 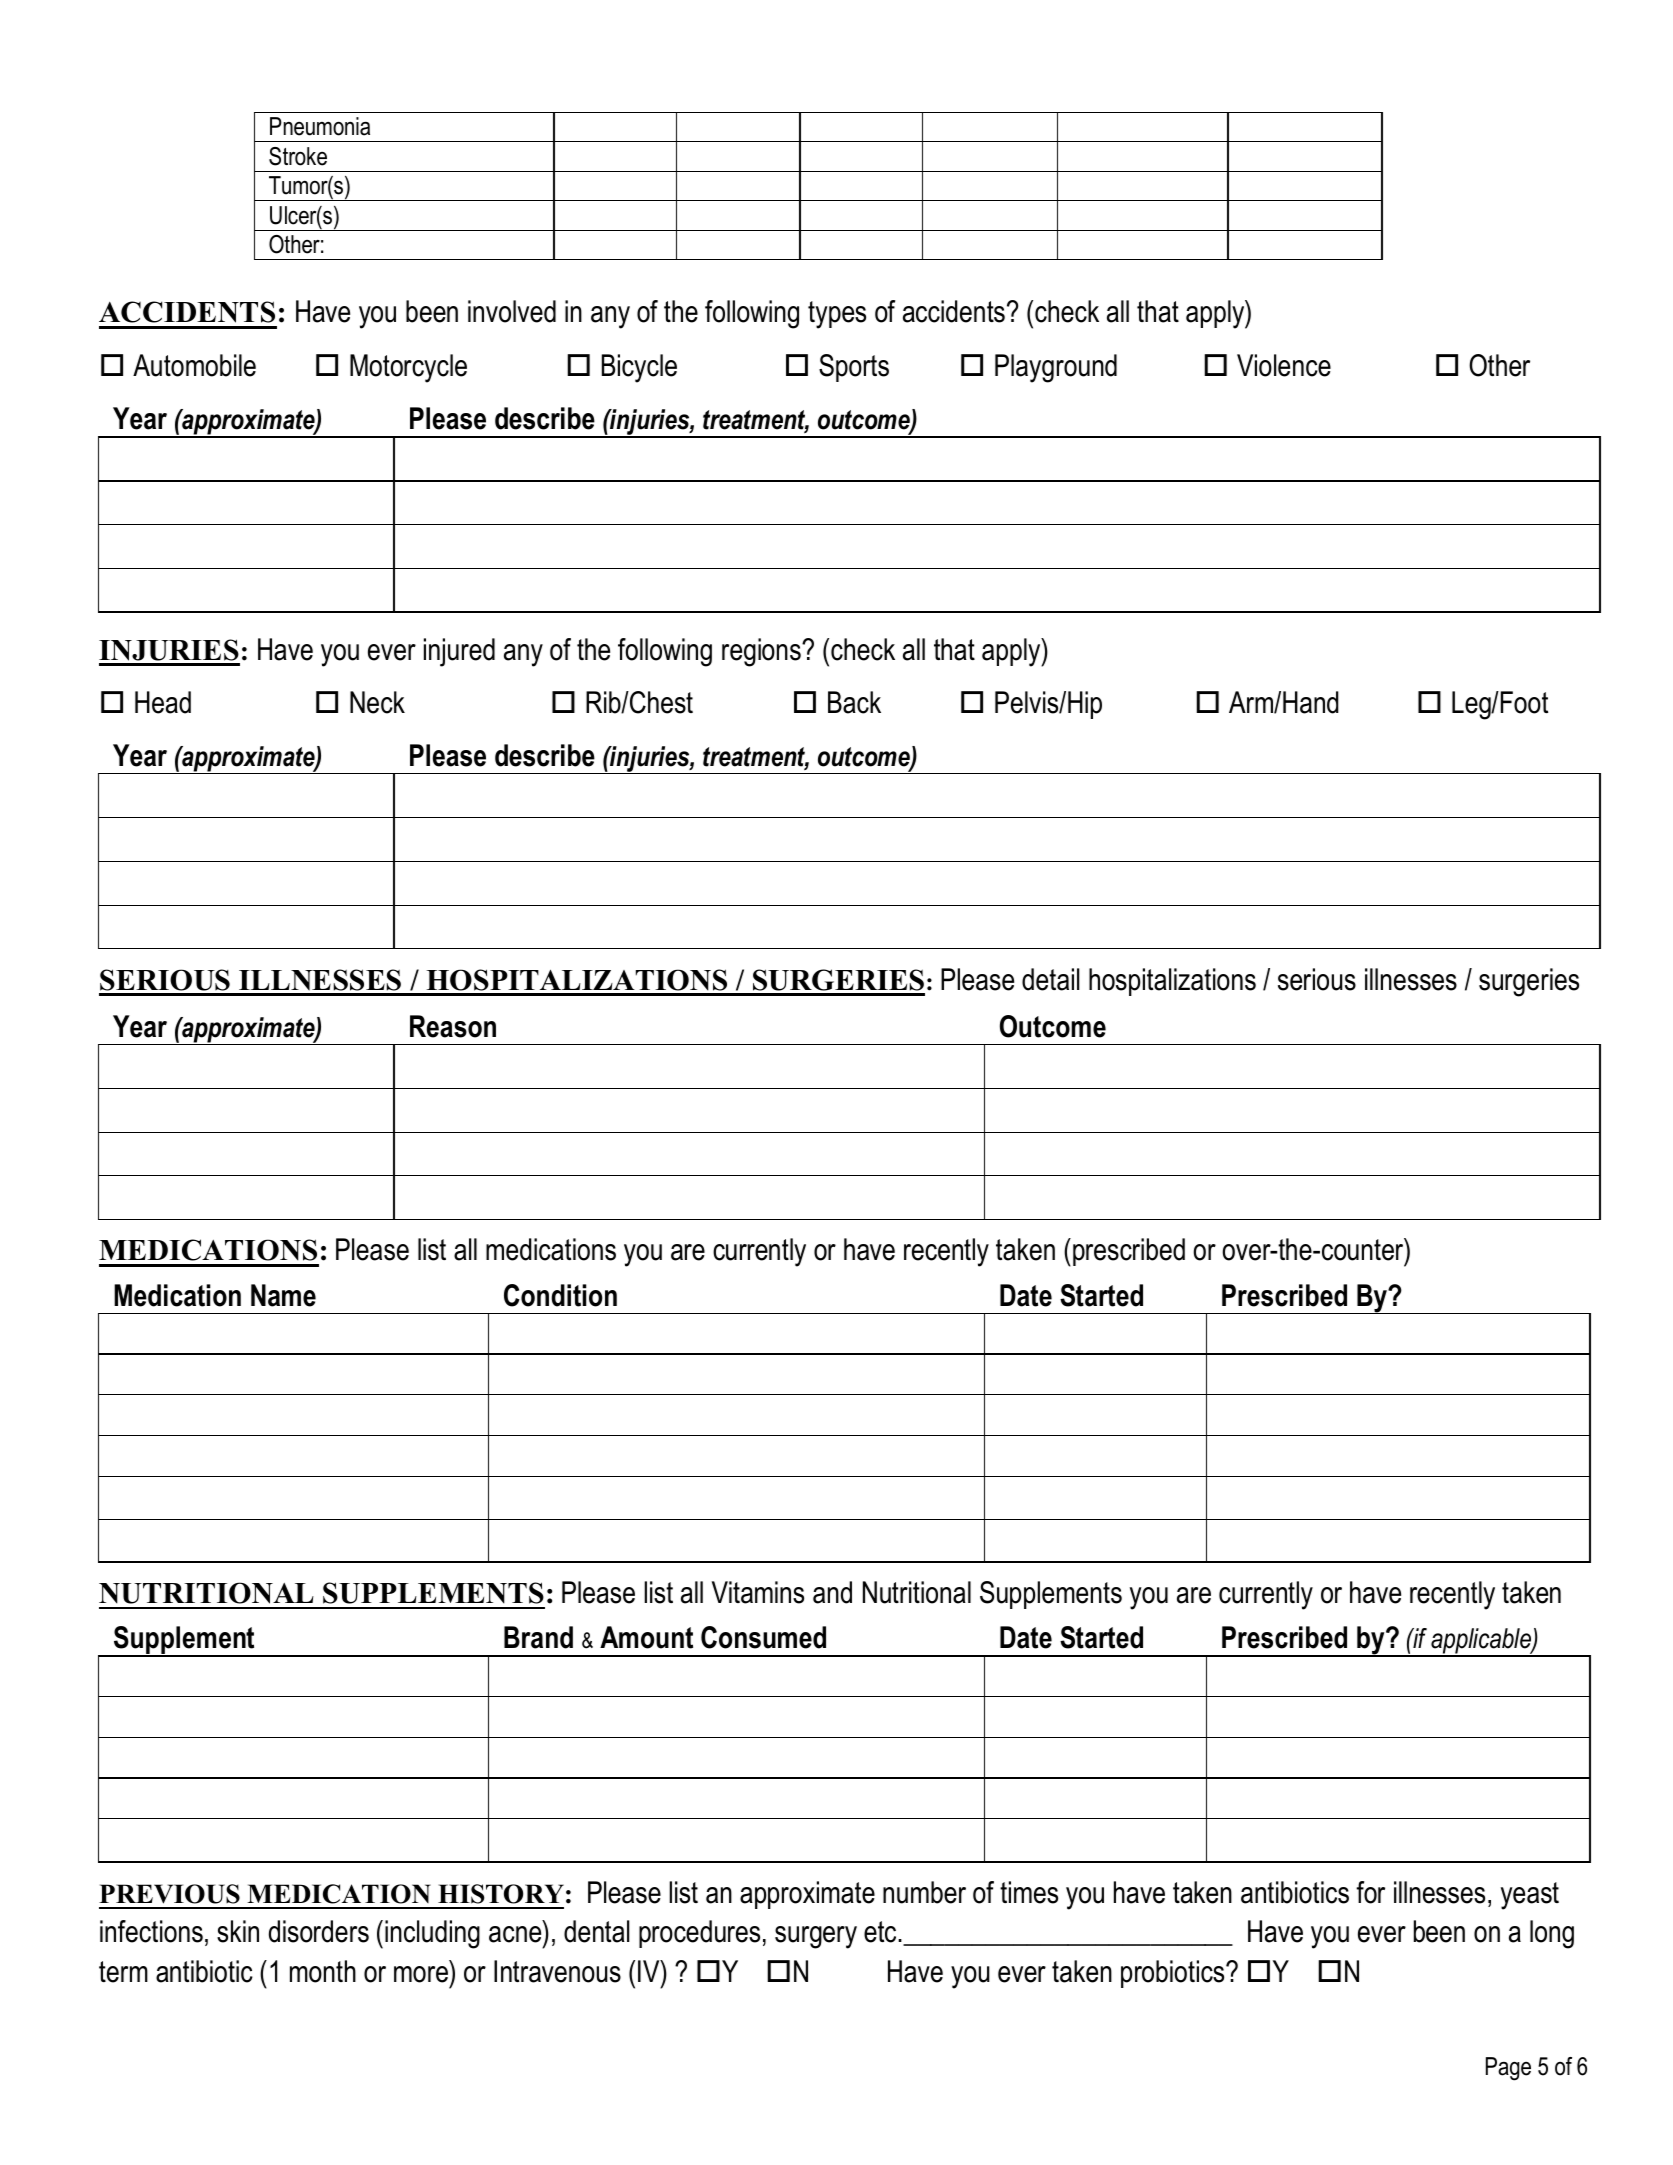 What do you see at coordinates (758, 1592) in the document?
I see `Vitamins` at bounding box center [758, 1592].
